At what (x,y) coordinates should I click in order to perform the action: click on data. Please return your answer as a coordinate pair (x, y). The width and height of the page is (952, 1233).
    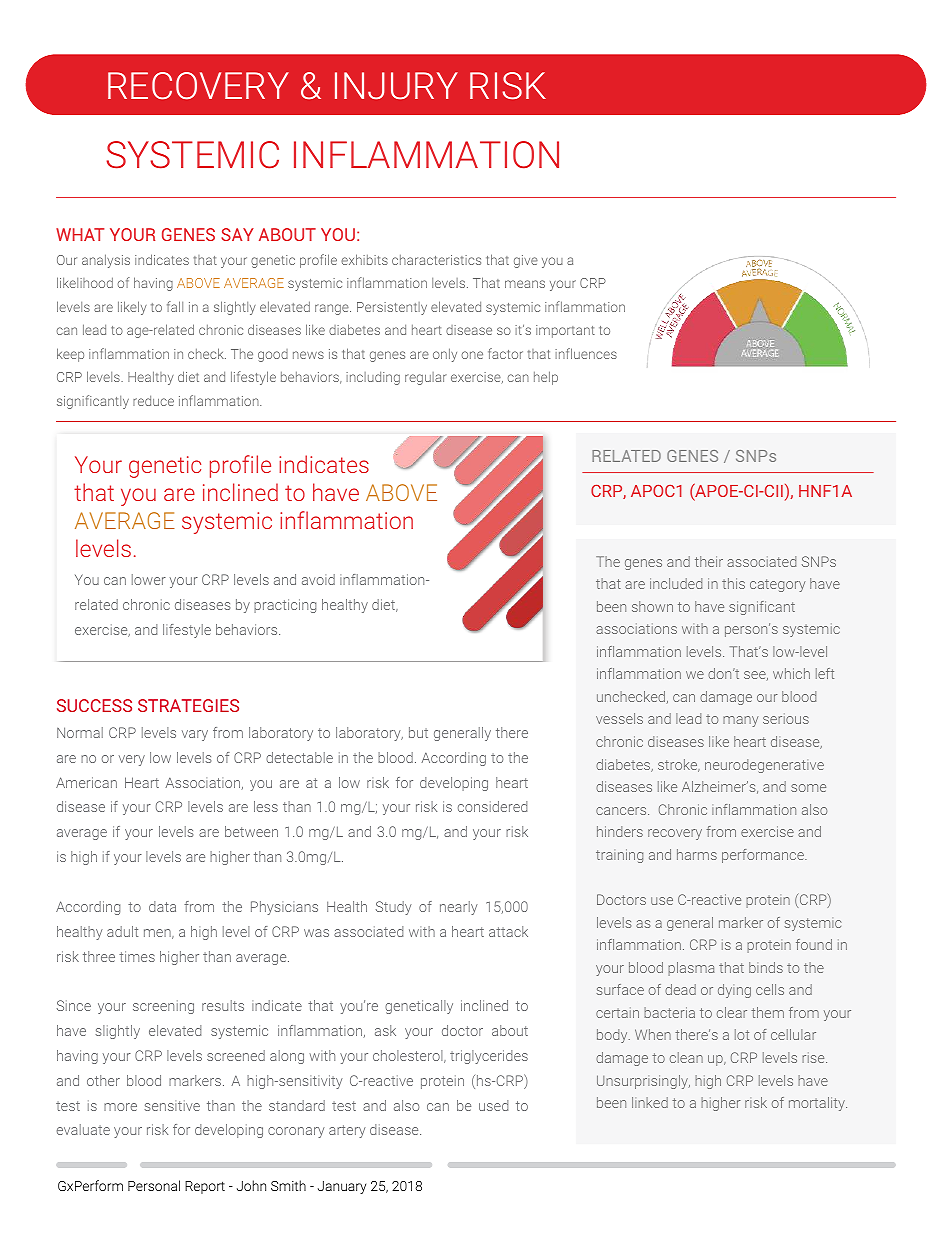
    Looking at the image, I should click on (162, 906).
